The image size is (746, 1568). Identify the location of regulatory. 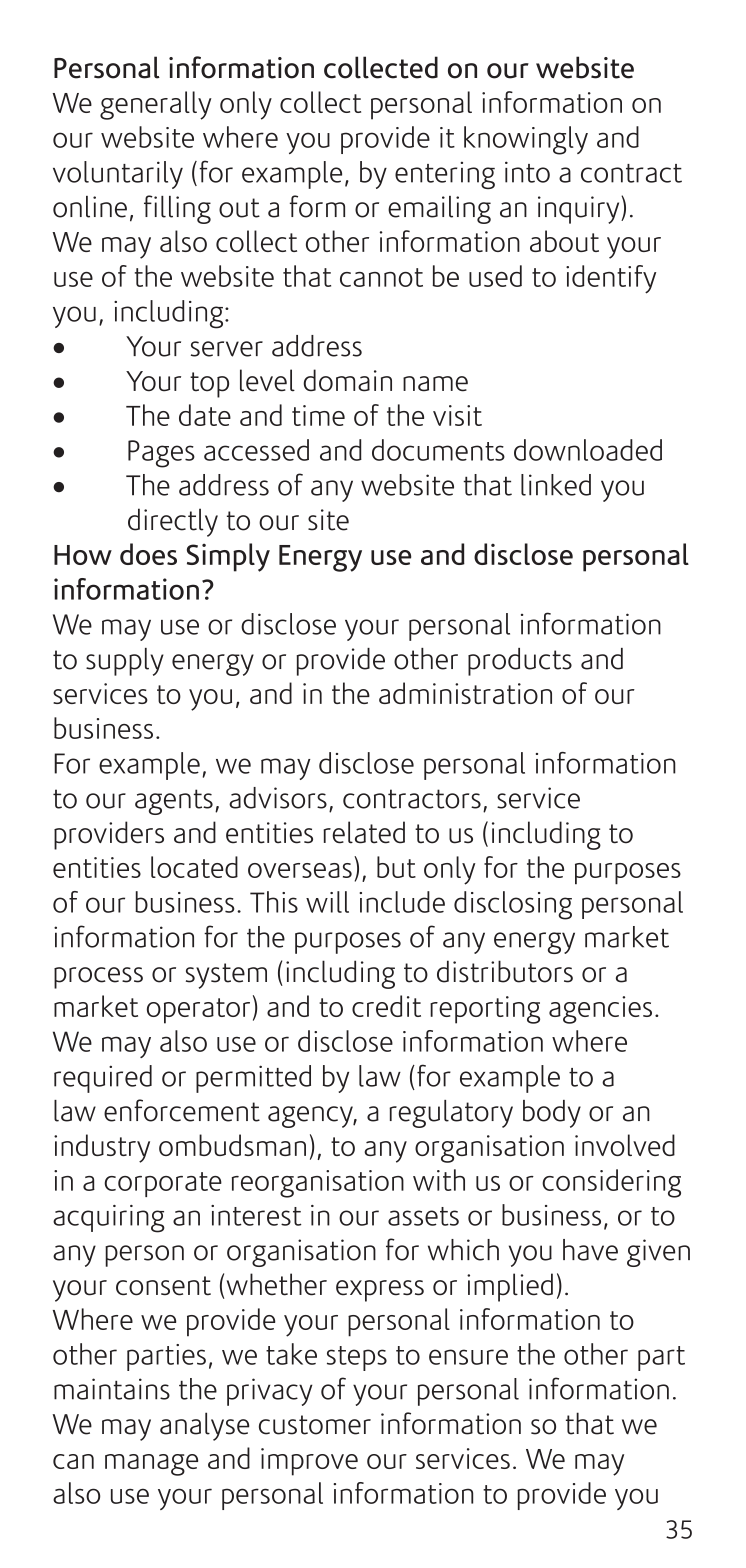
(451, 1114).
